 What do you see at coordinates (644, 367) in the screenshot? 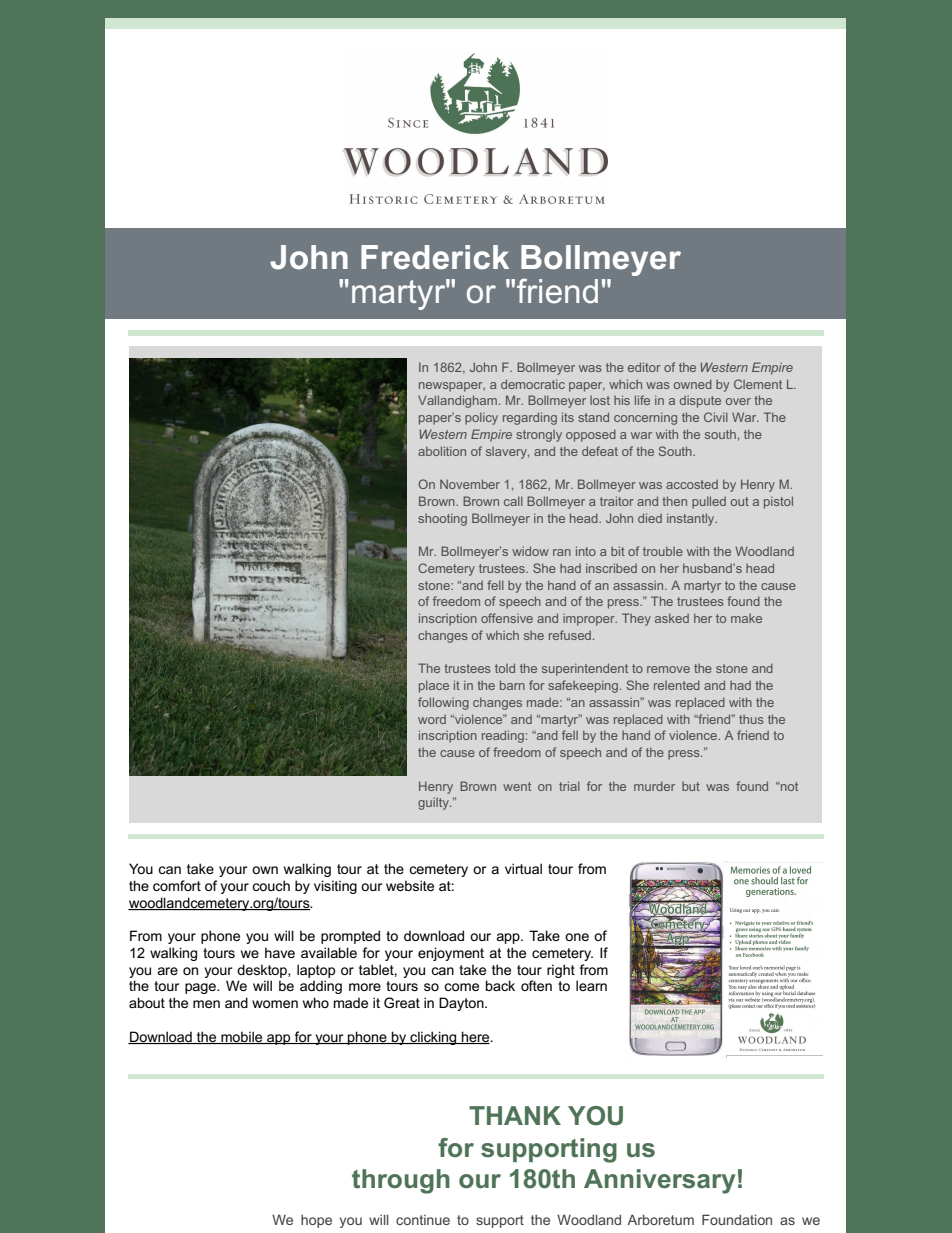
I see `editor` at bounding box center [644, 367].
